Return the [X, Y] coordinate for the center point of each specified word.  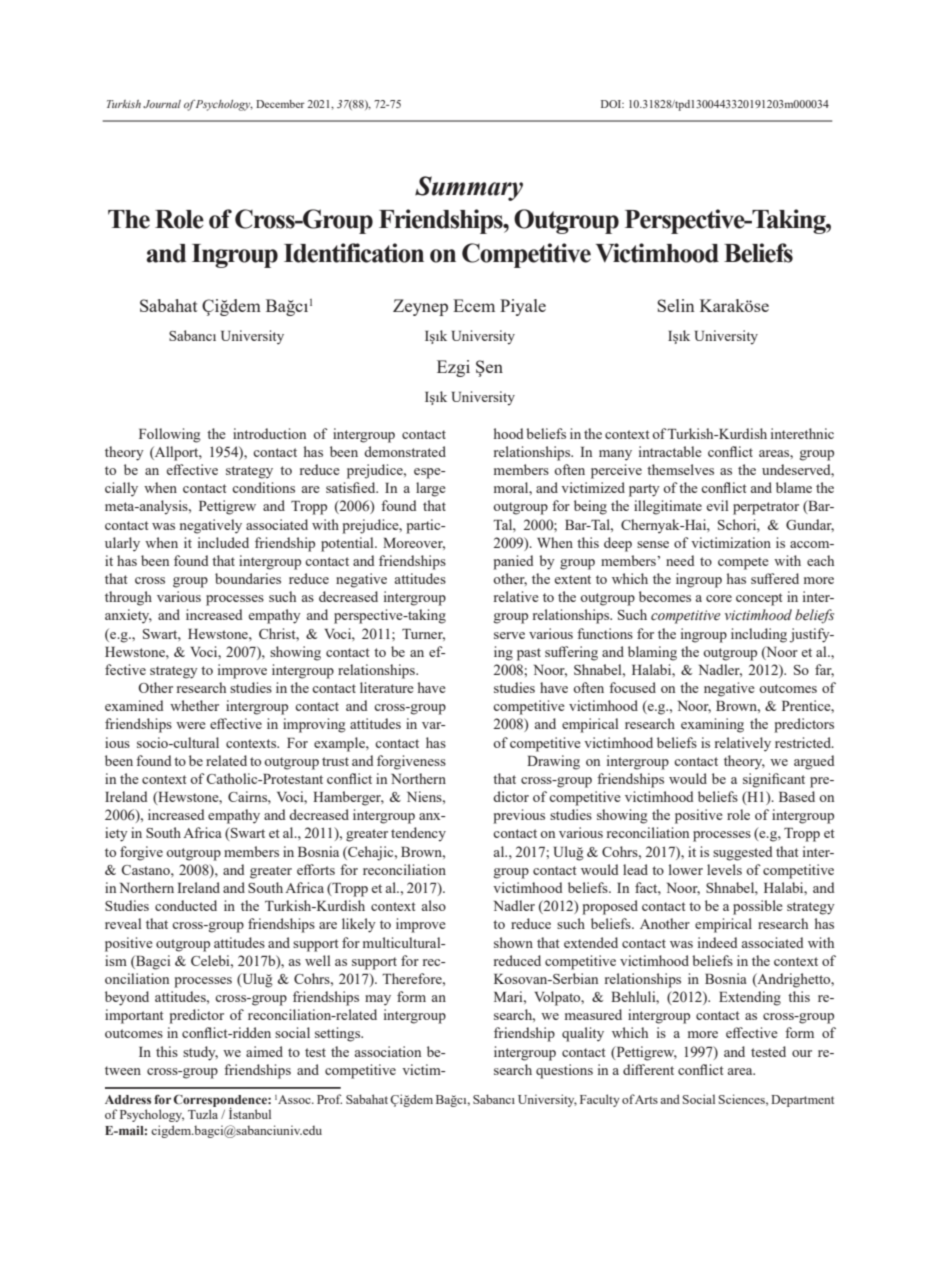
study [200, 1053]
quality [583, 1034]
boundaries [248, 578]
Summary [469, 188]
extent [573, 579]
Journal [162, 104]
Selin [676, 305]
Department [802, 1101]
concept [759, 599]
